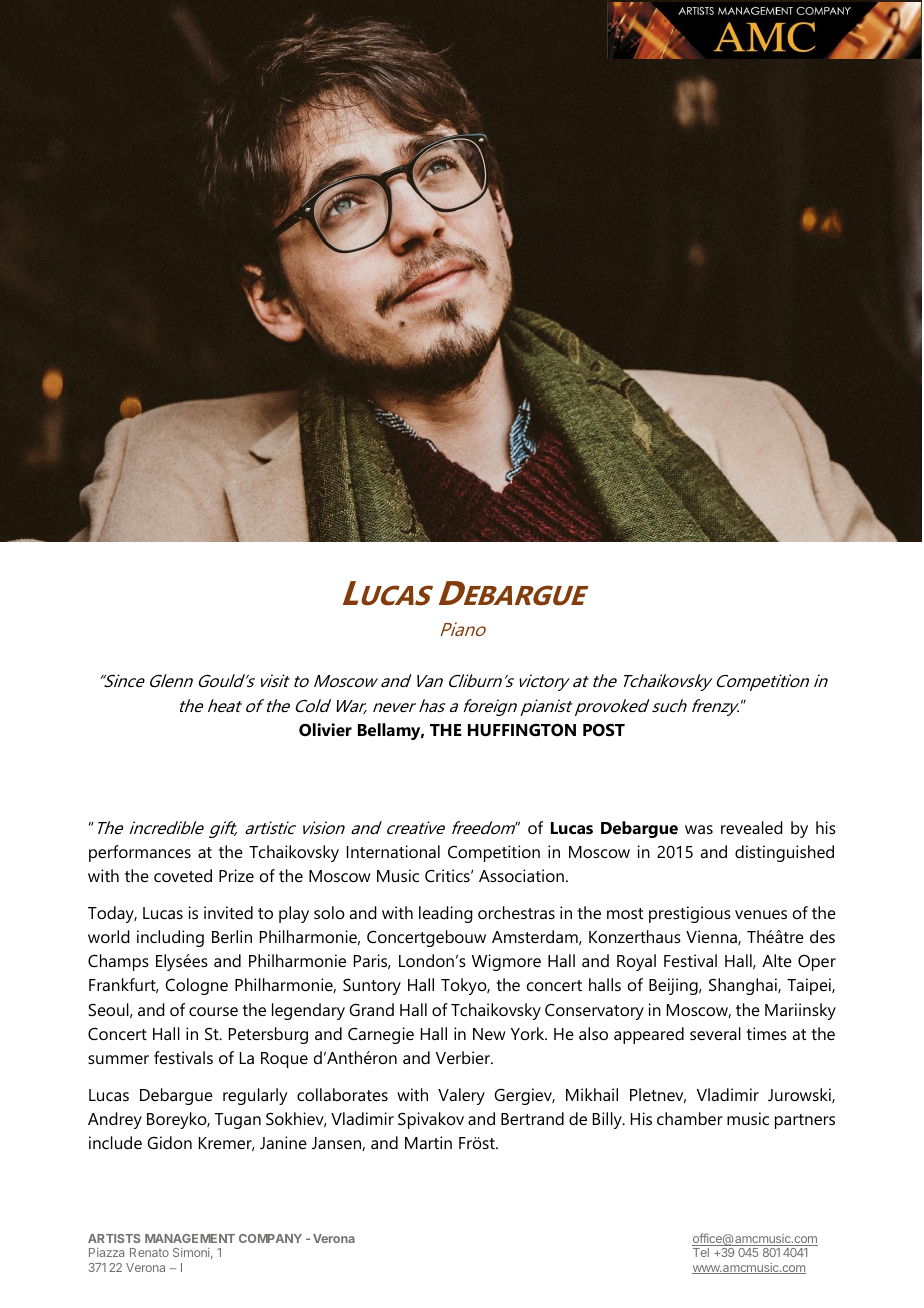  Describe the element at coordinates (446, 914) in the page. I see `leading` at that location.
